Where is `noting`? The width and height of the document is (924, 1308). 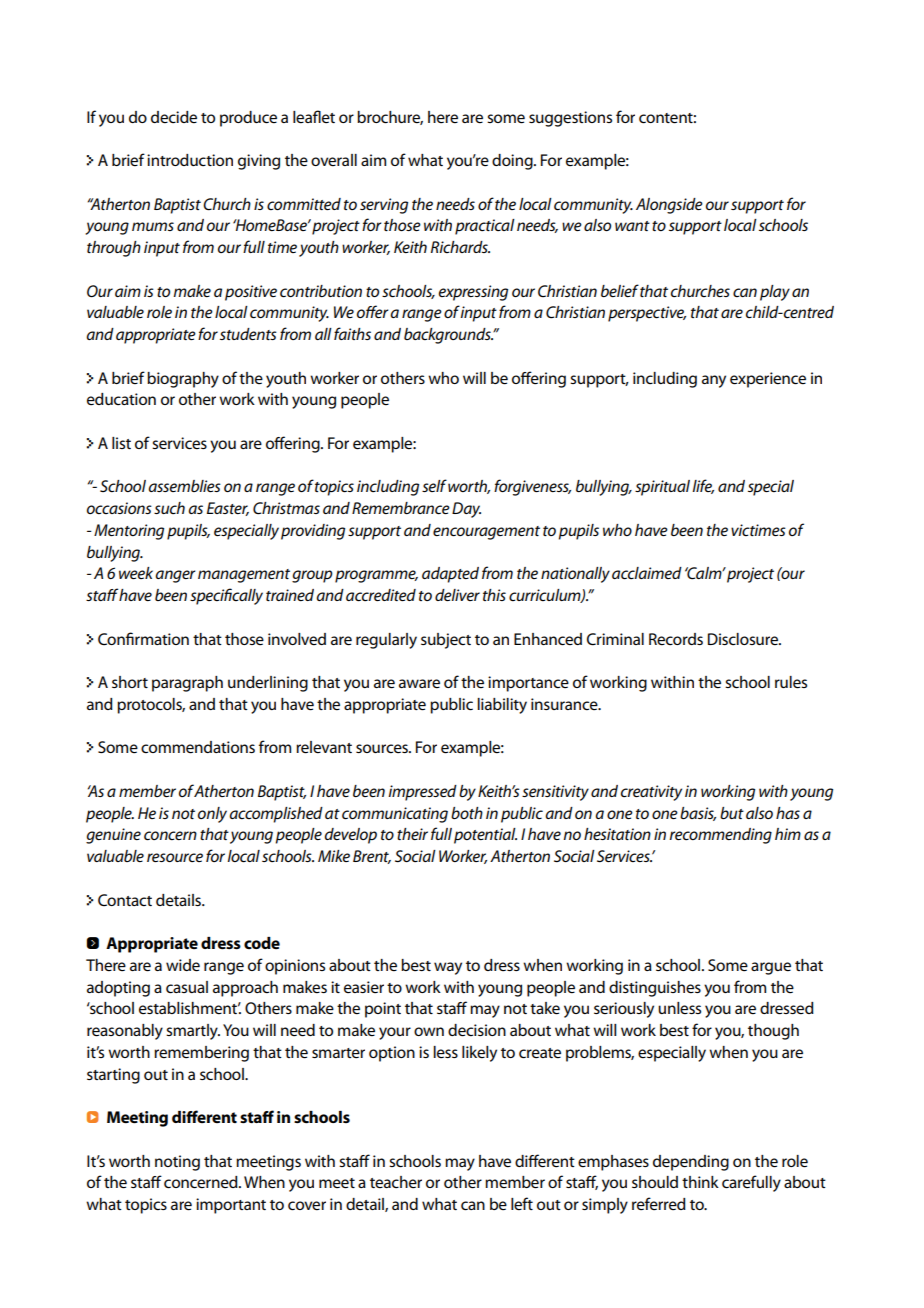 noting is located at coordinates (177, 1163).
